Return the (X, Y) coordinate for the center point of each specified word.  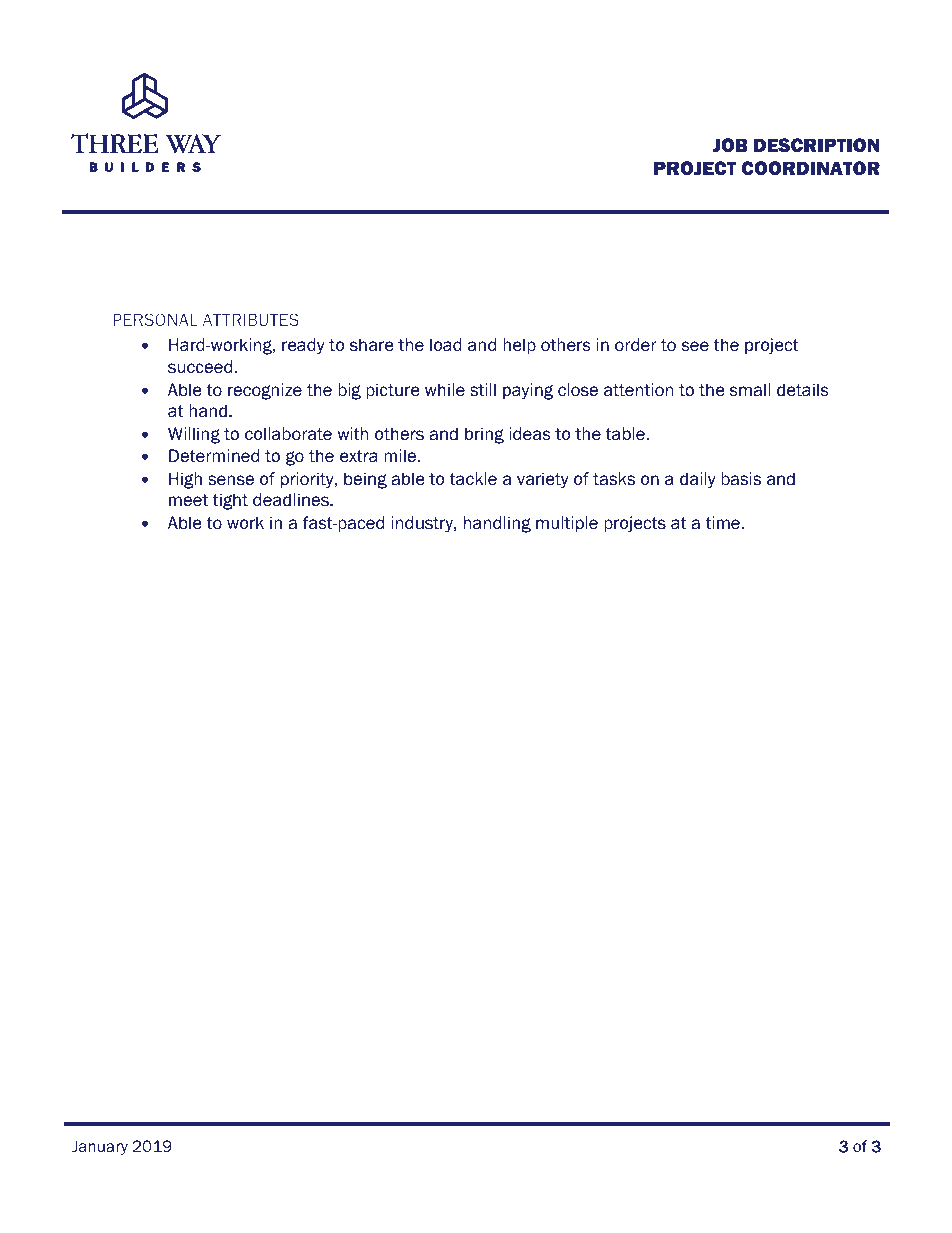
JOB (730, 145)
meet (188, 500)
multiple (567, 524)
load (446, 345)
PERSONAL (155, 319)
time (722, 523)
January (100, 1147)
